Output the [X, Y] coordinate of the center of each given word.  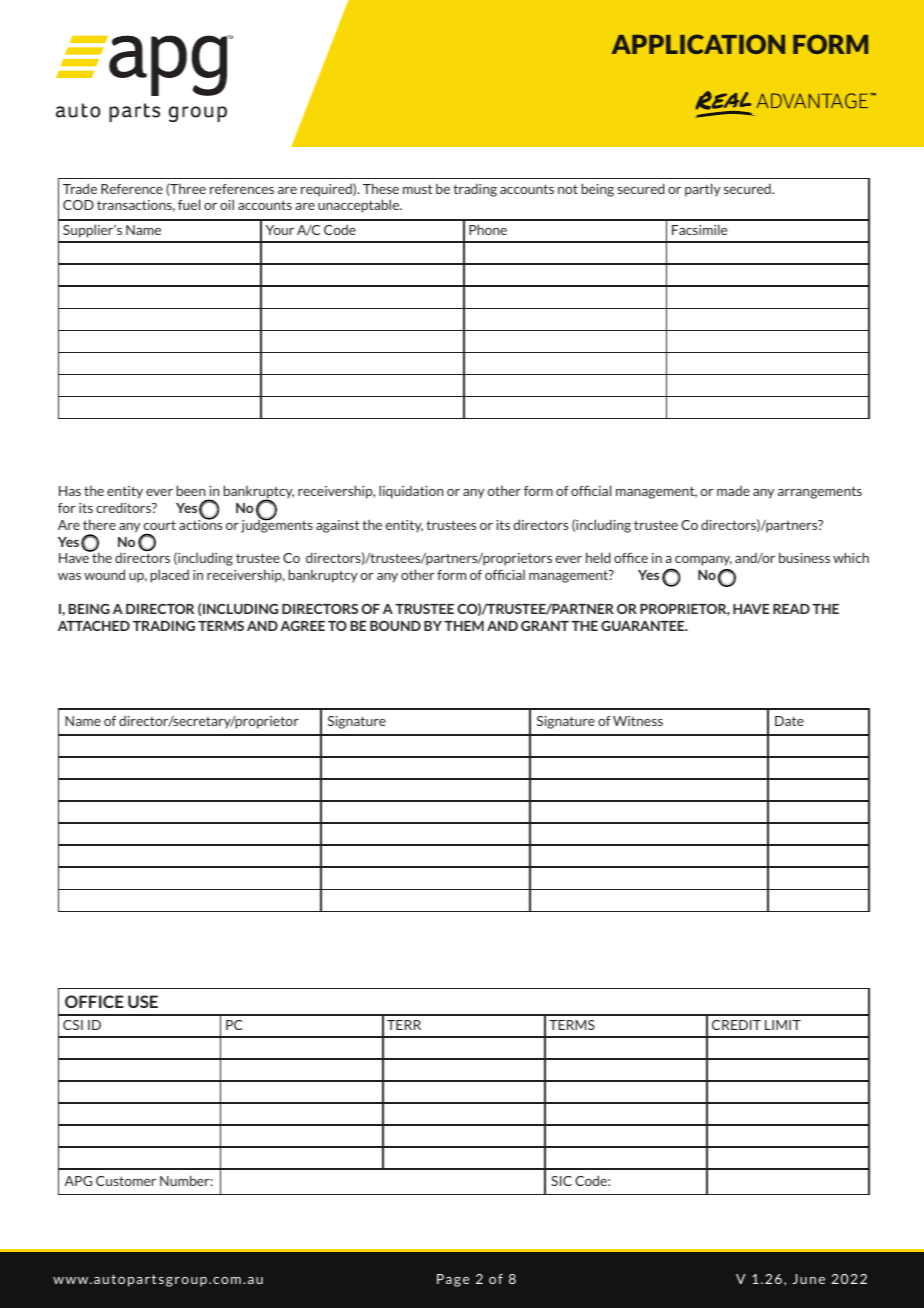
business [804, 557]
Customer [126, 1181]
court [160, 525]
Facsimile [699, 229]
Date [789, 721]
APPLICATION [698, 44]
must [417, 189]
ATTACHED [94, 626]
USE [143, 1001]
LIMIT [783, 1025]
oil [227, 204]
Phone [488, 229]
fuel [189, 204]
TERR [404, 1025]
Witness [638, 721]
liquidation [411, 492]
